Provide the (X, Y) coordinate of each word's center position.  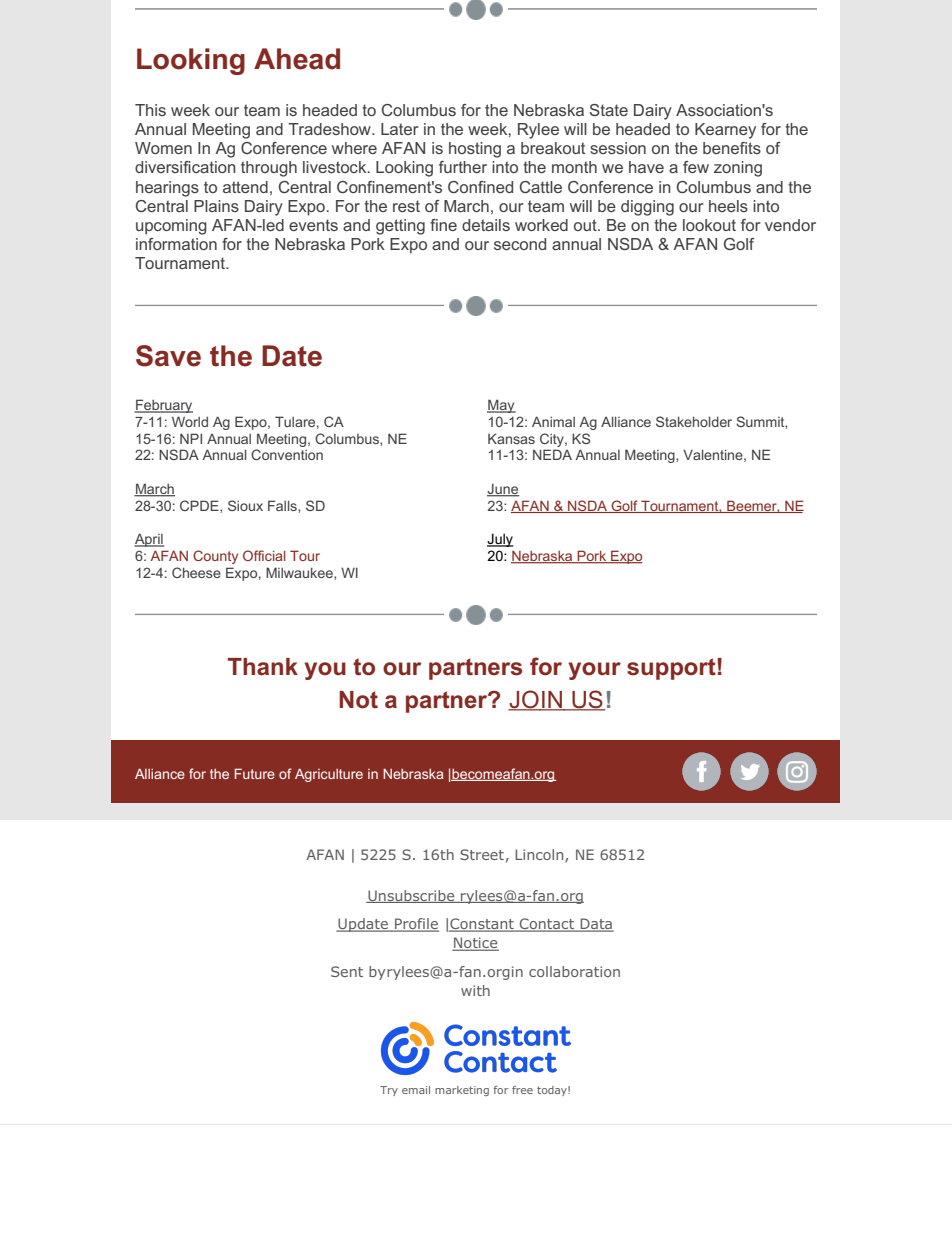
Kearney (725, 131)
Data (596, 925)
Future (255, 773)
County (215, 557)
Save (168, 356)
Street (482, 854)
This (150, 110)
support (672, 669)
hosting (475, 150)
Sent (347, 971)
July (500, 540)
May (501, 406)
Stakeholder (694, 421)
